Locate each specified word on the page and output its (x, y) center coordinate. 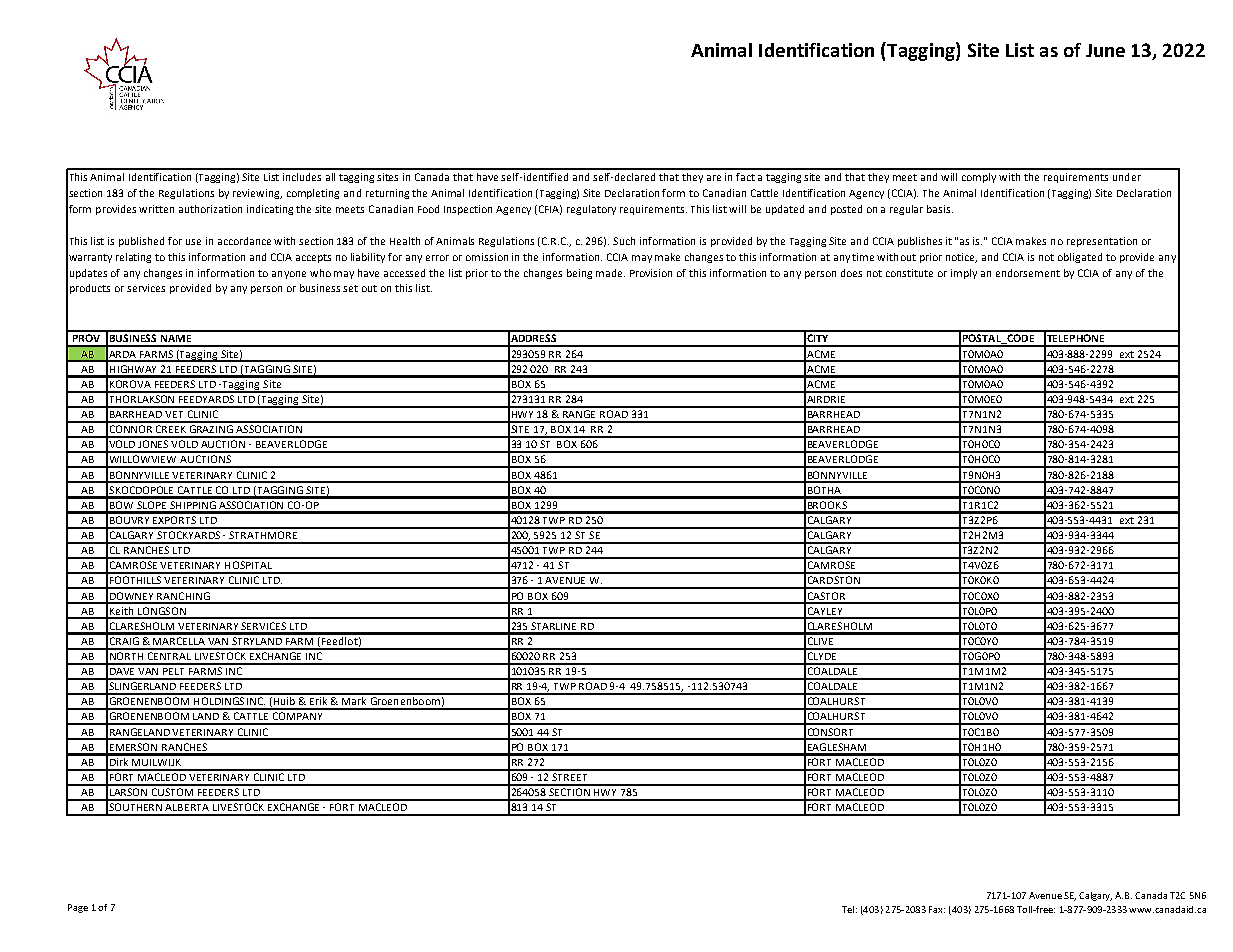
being (579, 274)
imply (964, 274)
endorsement (1028, 273)
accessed (404, 273)
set (350, 288)
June (1105, 50)
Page (78, 908)
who (320, 273)
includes (302, 177)
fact (745, 177)
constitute (909, 273)
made (610, 273)
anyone (289, 275)
